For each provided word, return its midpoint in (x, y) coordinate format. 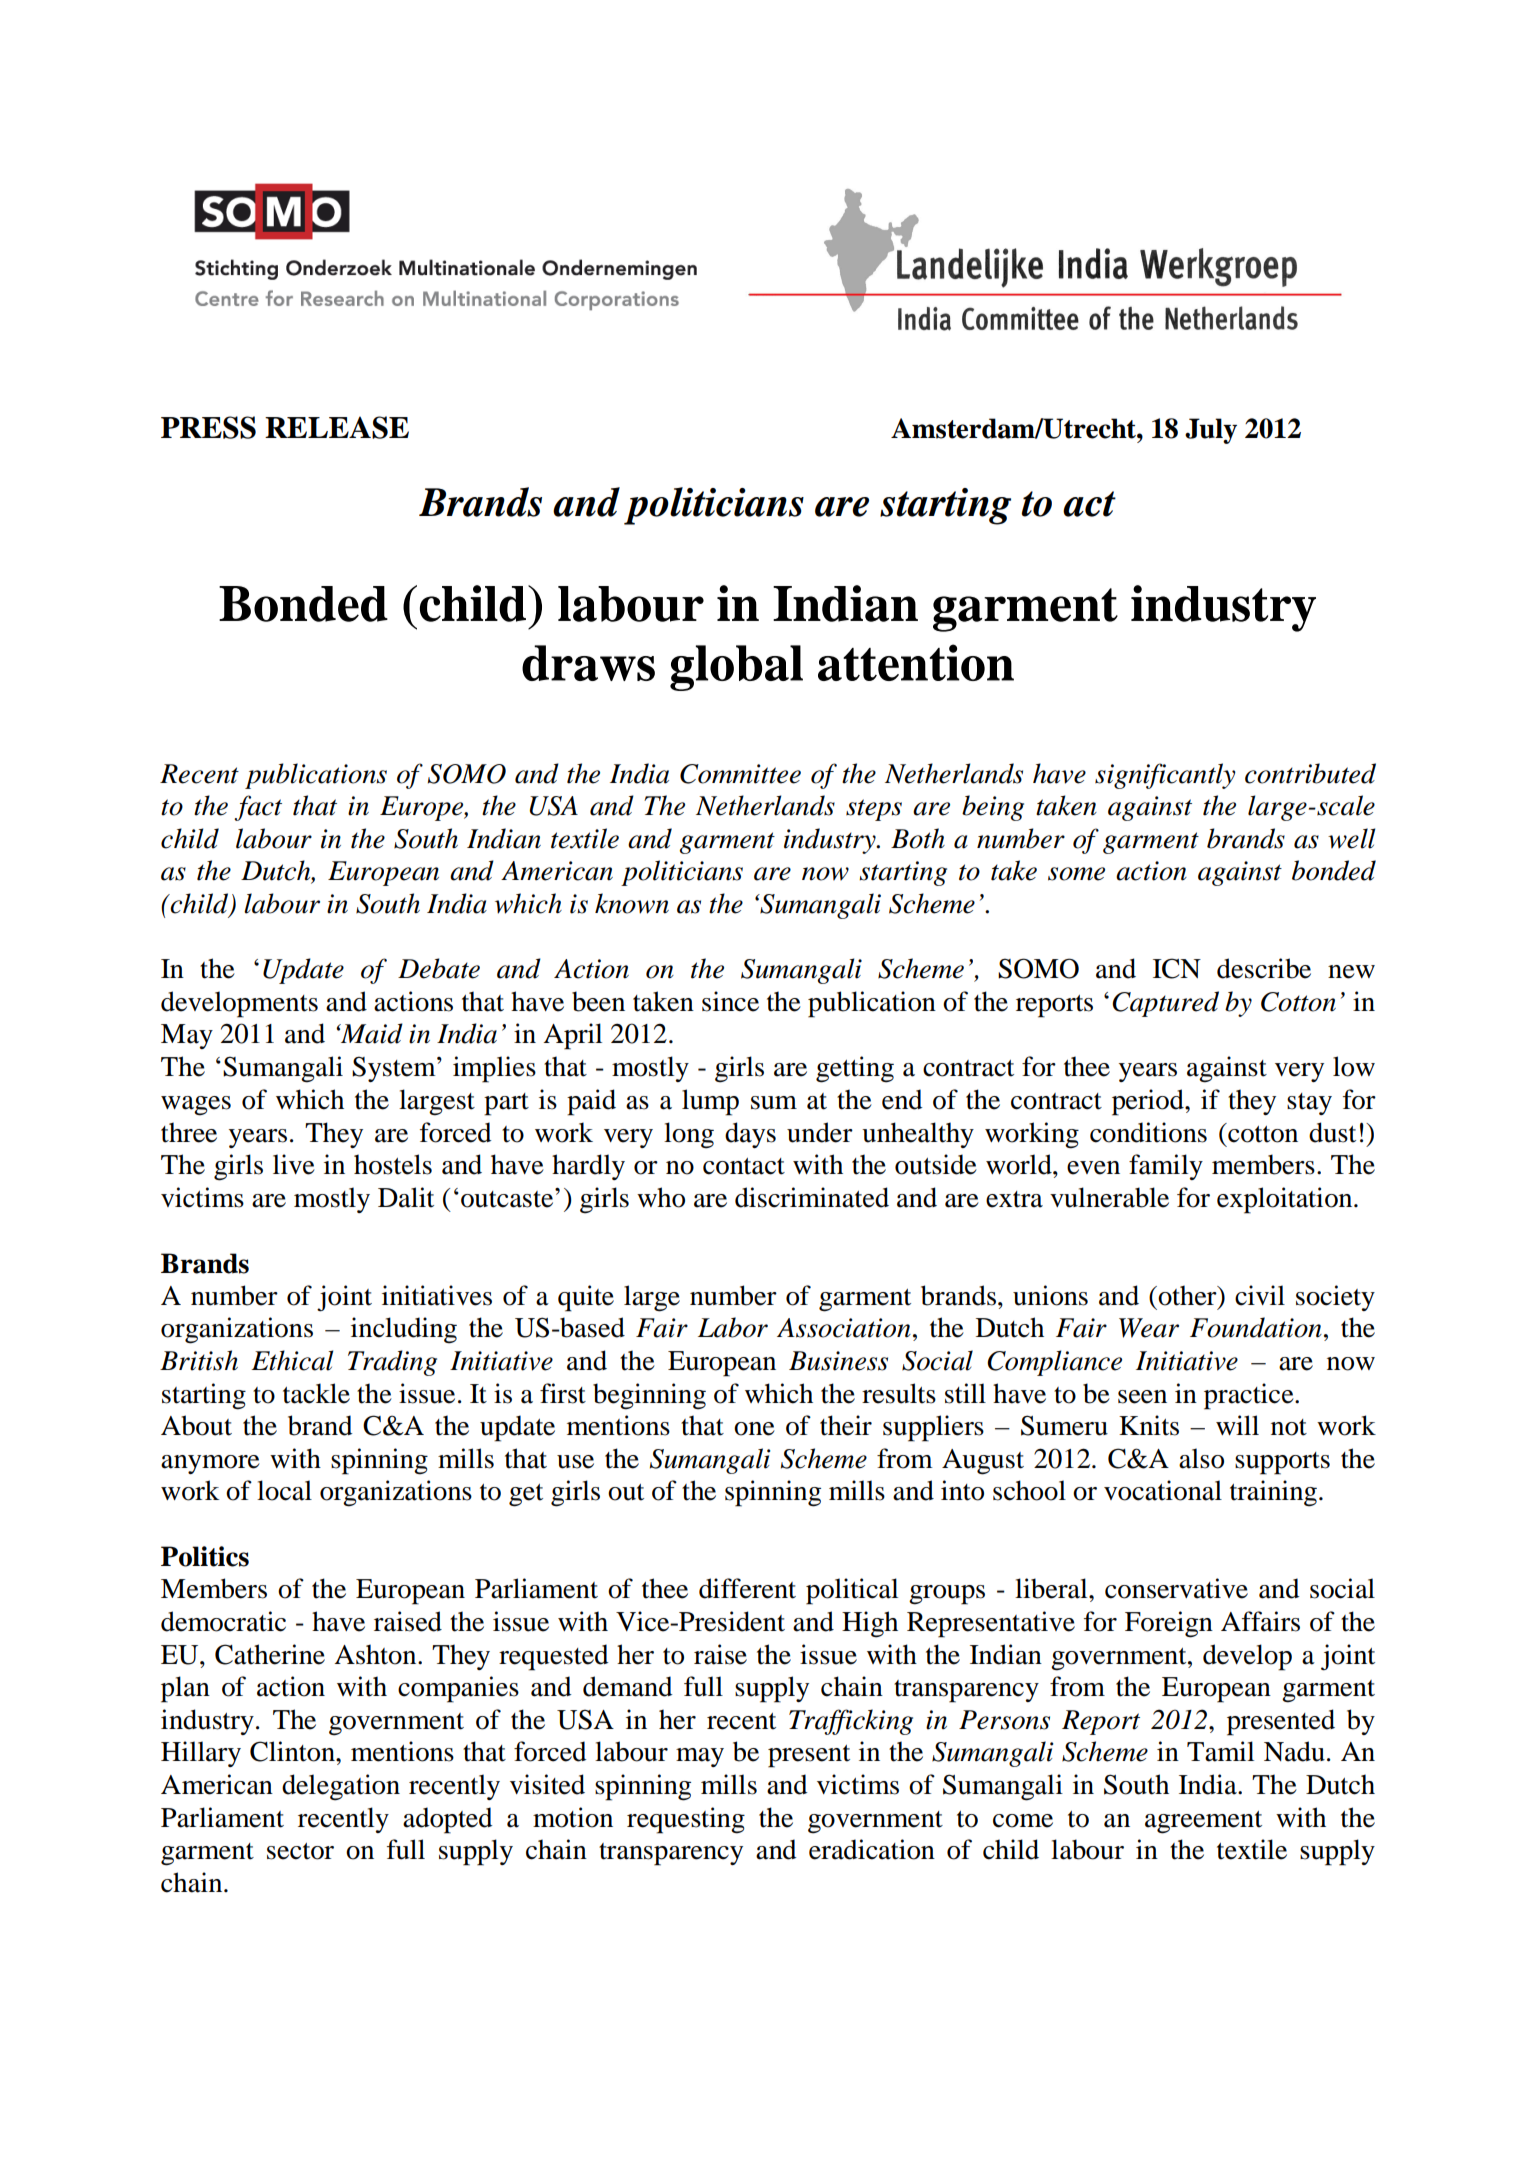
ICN (1177, 968)
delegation (341, 1787)
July (1211, 431)
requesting (686, 1820)
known (632, 903)
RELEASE (337, 427)
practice (1250, 1396)
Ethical (292, 1360)
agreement (1203, 1822)
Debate (439, 968)
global (736, 668)
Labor (733, 1327)
